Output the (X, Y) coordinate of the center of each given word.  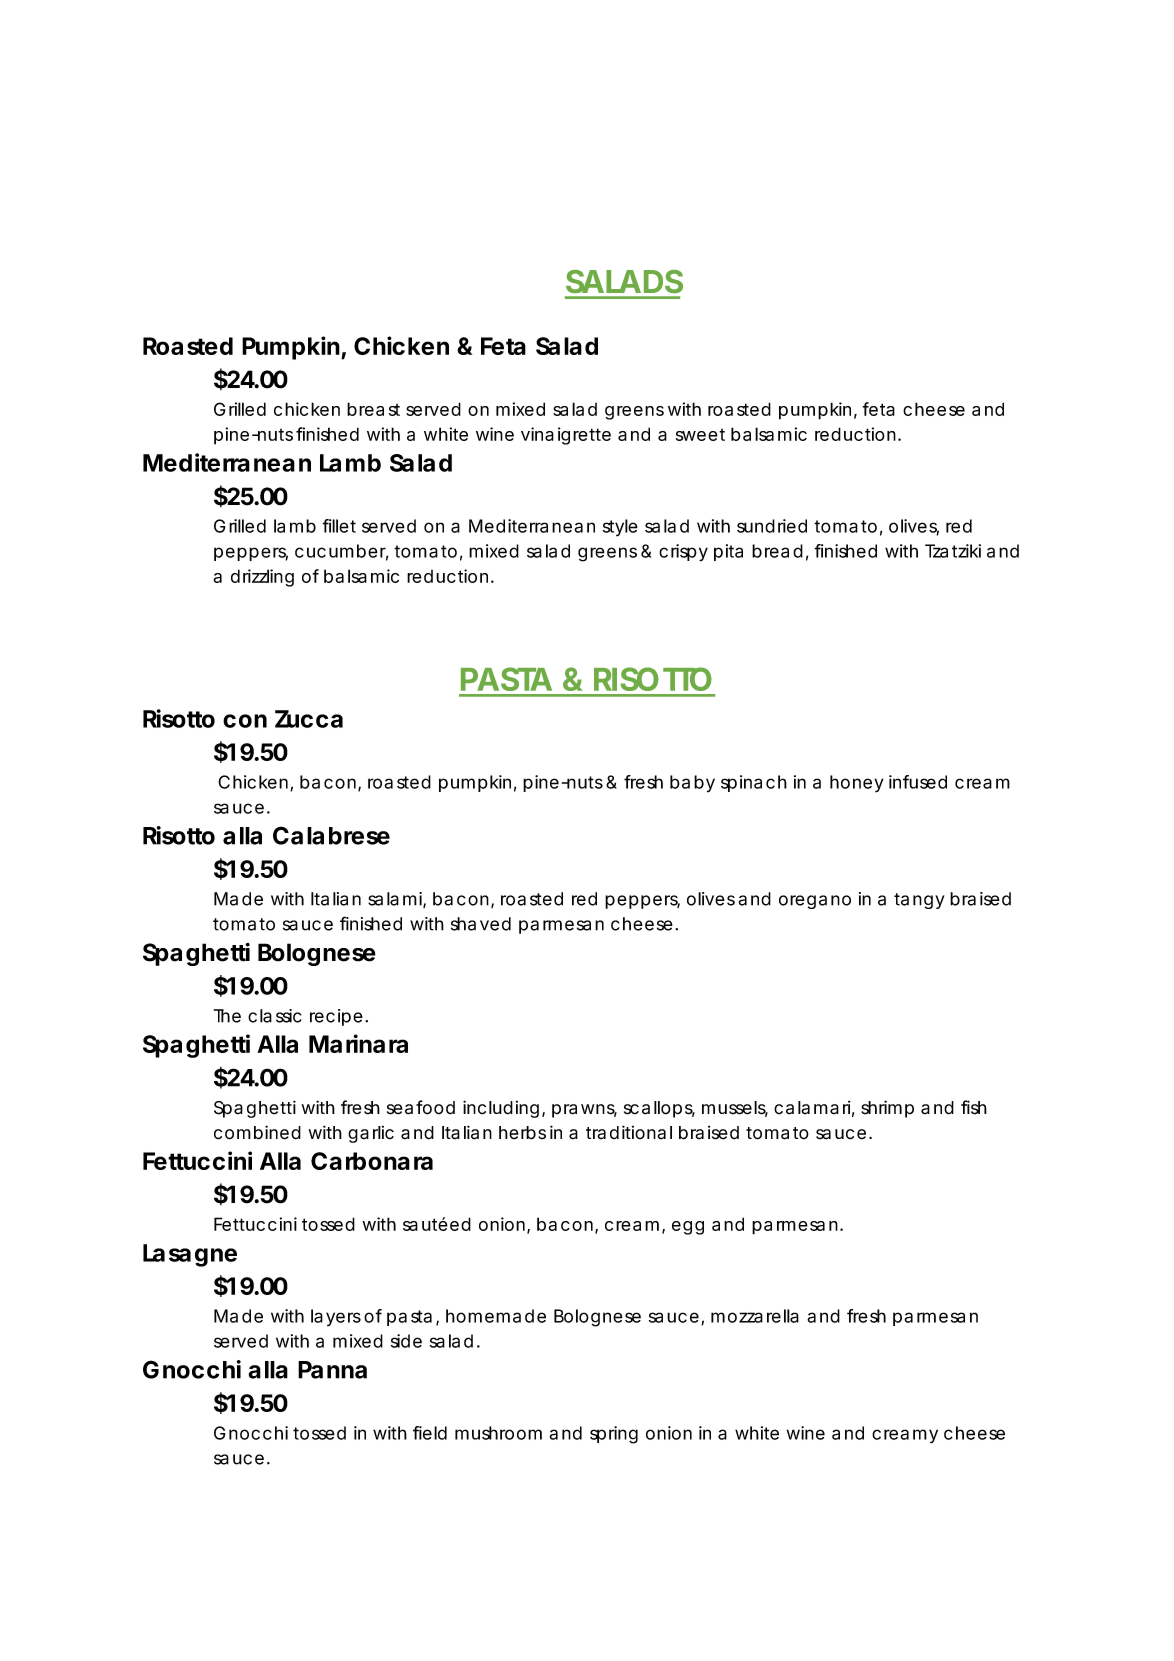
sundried (772, 526)
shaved (481, 924)
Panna (332, 1370)
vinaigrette (566, 436)
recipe (336, 1017)
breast (373, 409)
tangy (919, 901)
